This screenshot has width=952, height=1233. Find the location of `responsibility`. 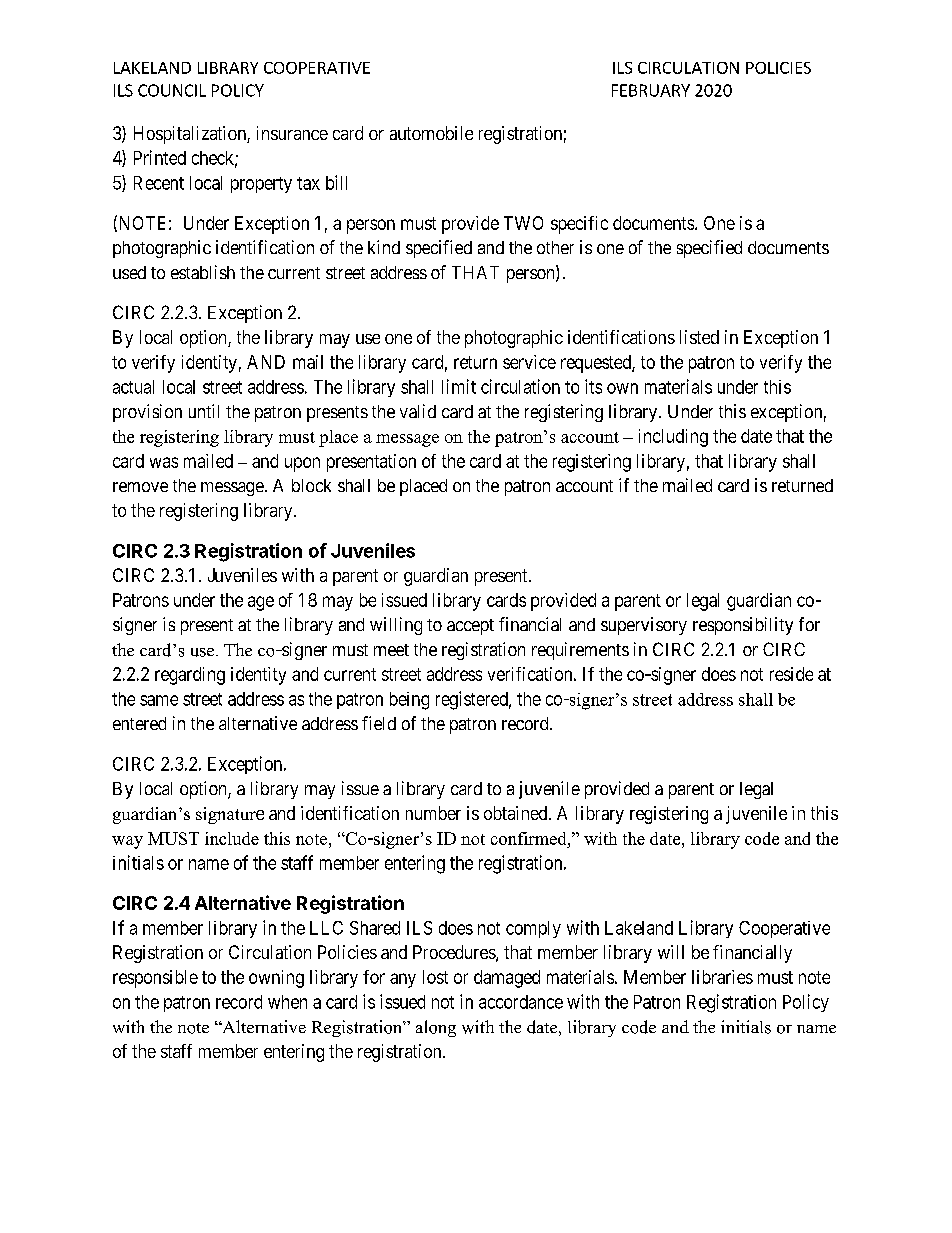

responsibility is located at coordinates (743, 626).
